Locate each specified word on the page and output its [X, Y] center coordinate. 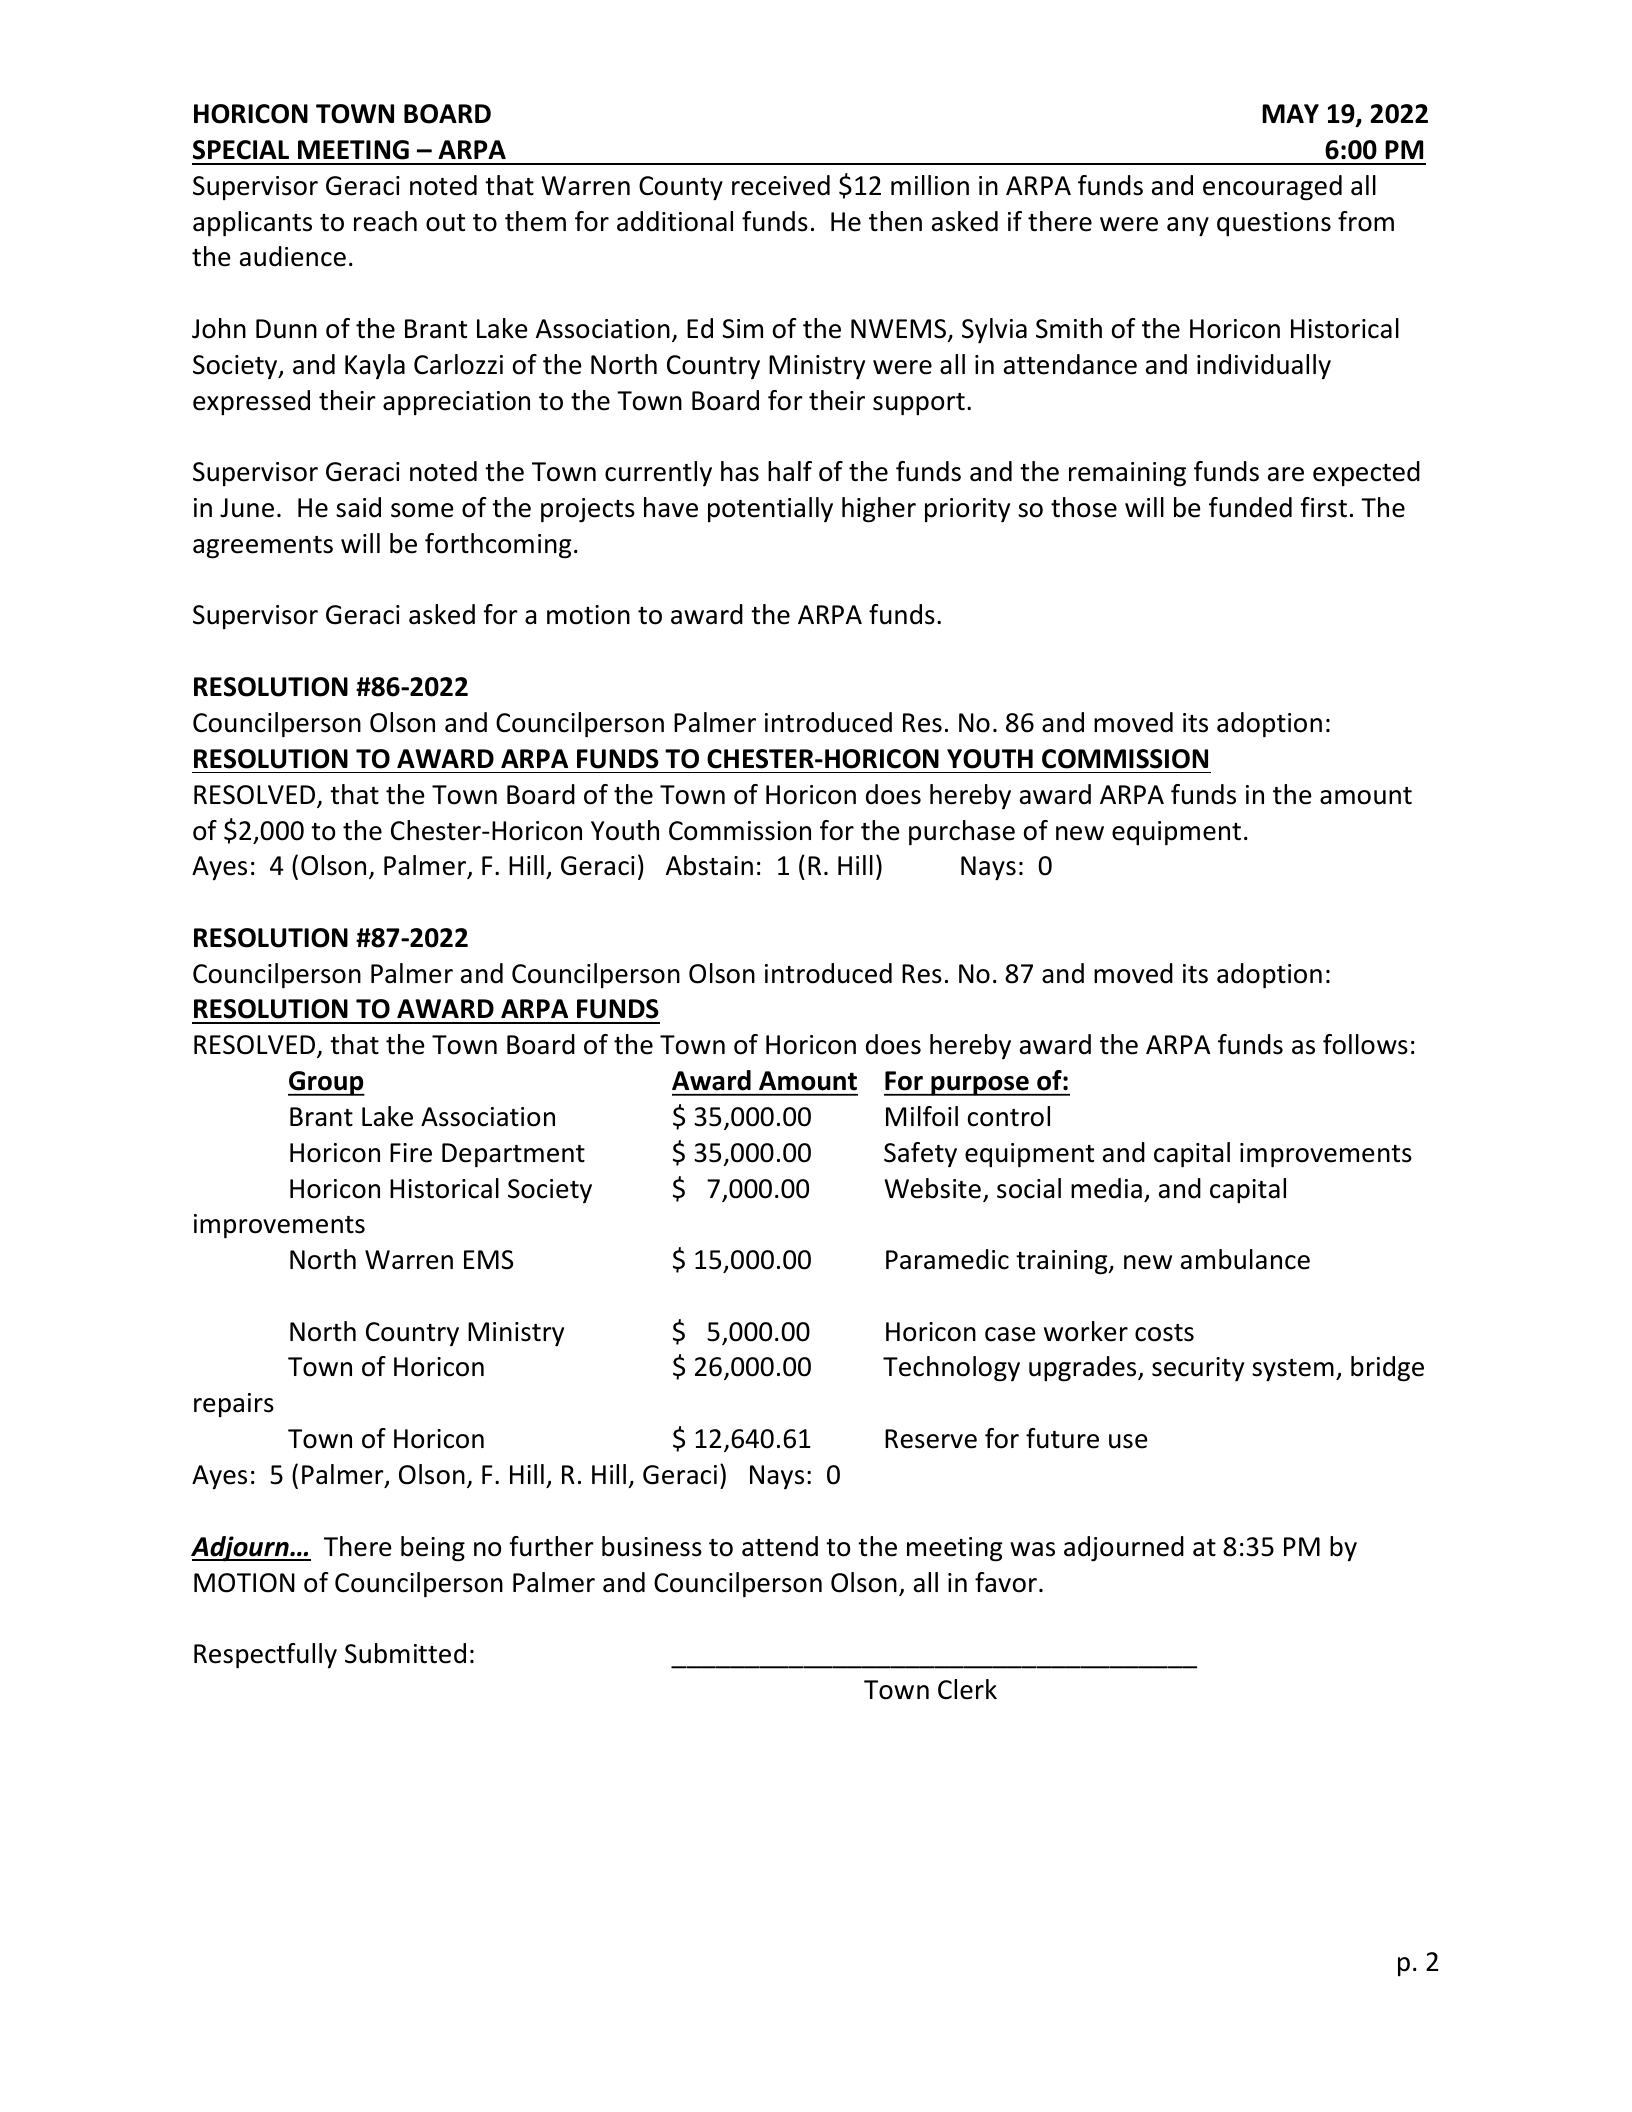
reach [385, 221]
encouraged [1272, 188]
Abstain [709, 865]
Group [326, 1083]
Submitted [405, 1653]
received [781, 185]
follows [1365, 1044]
